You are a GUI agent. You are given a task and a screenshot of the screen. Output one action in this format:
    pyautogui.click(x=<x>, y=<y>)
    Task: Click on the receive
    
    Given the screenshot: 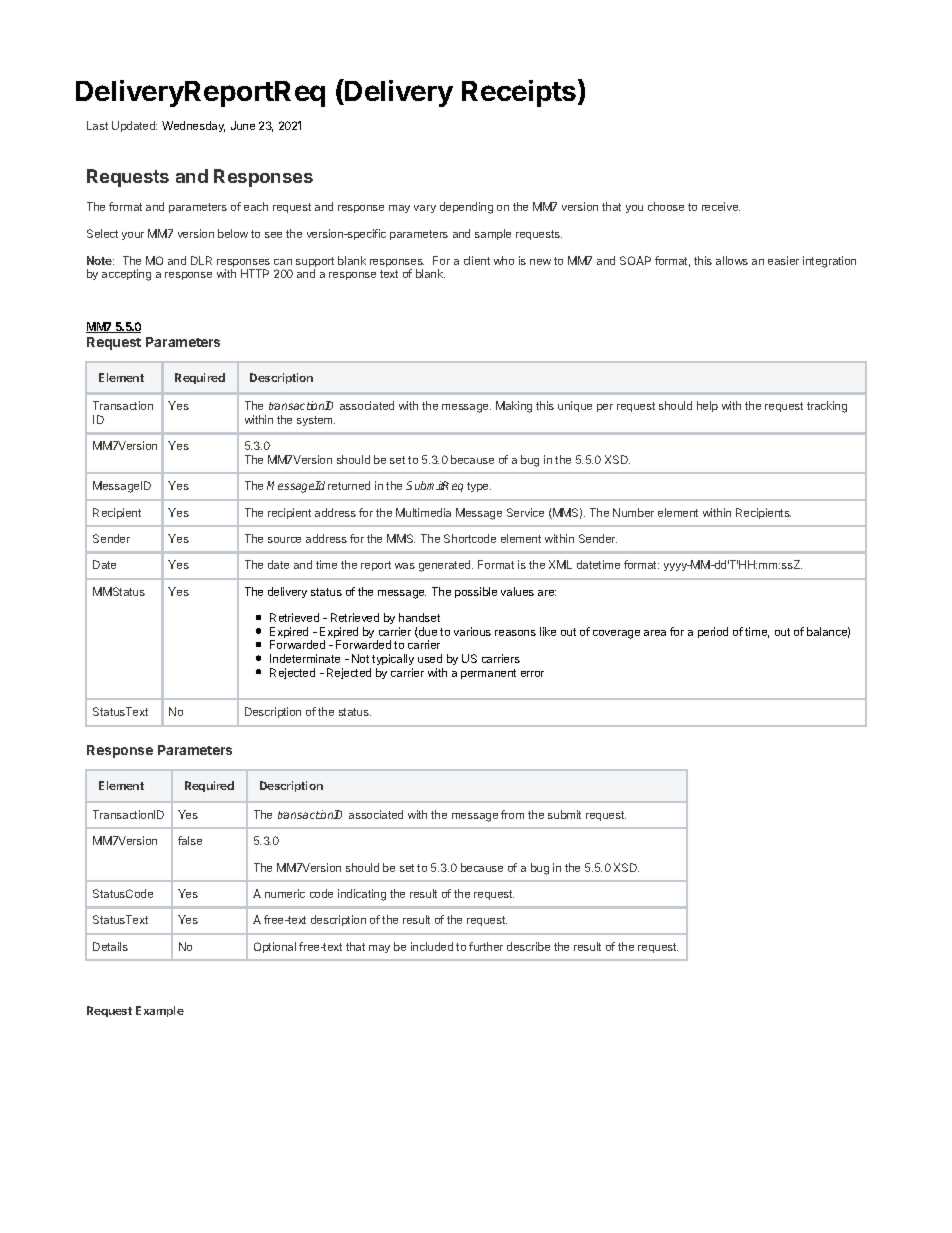 What is the action you would take?
    pyautogui.click(x=721, y=206)
